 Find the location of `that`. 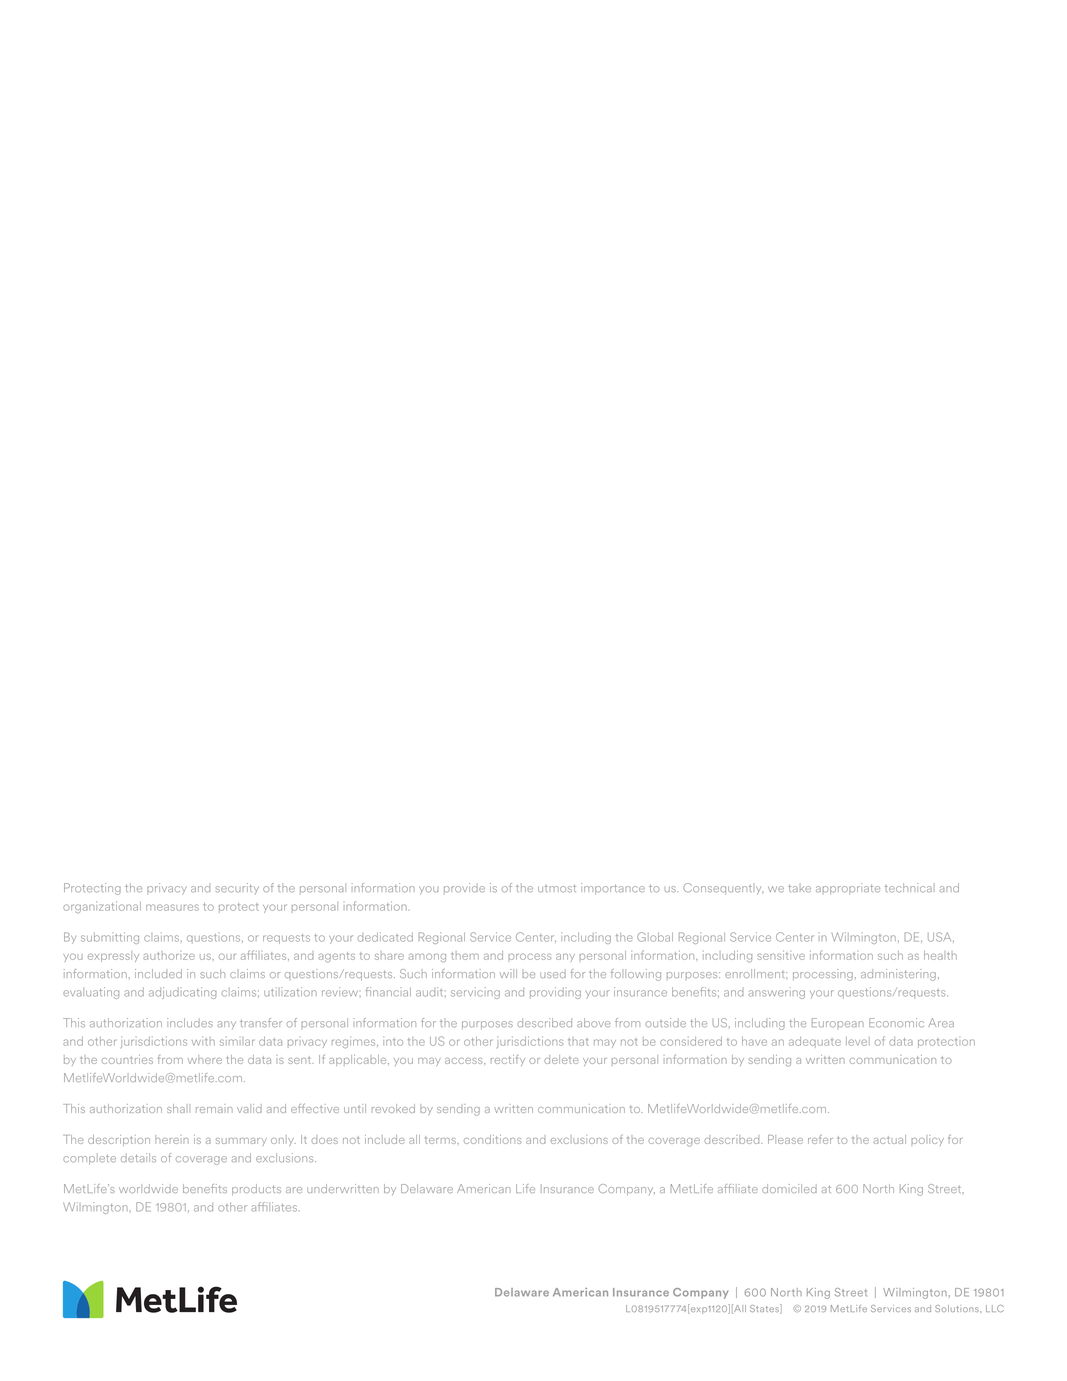

that is located at coordinates (578, 1042).
